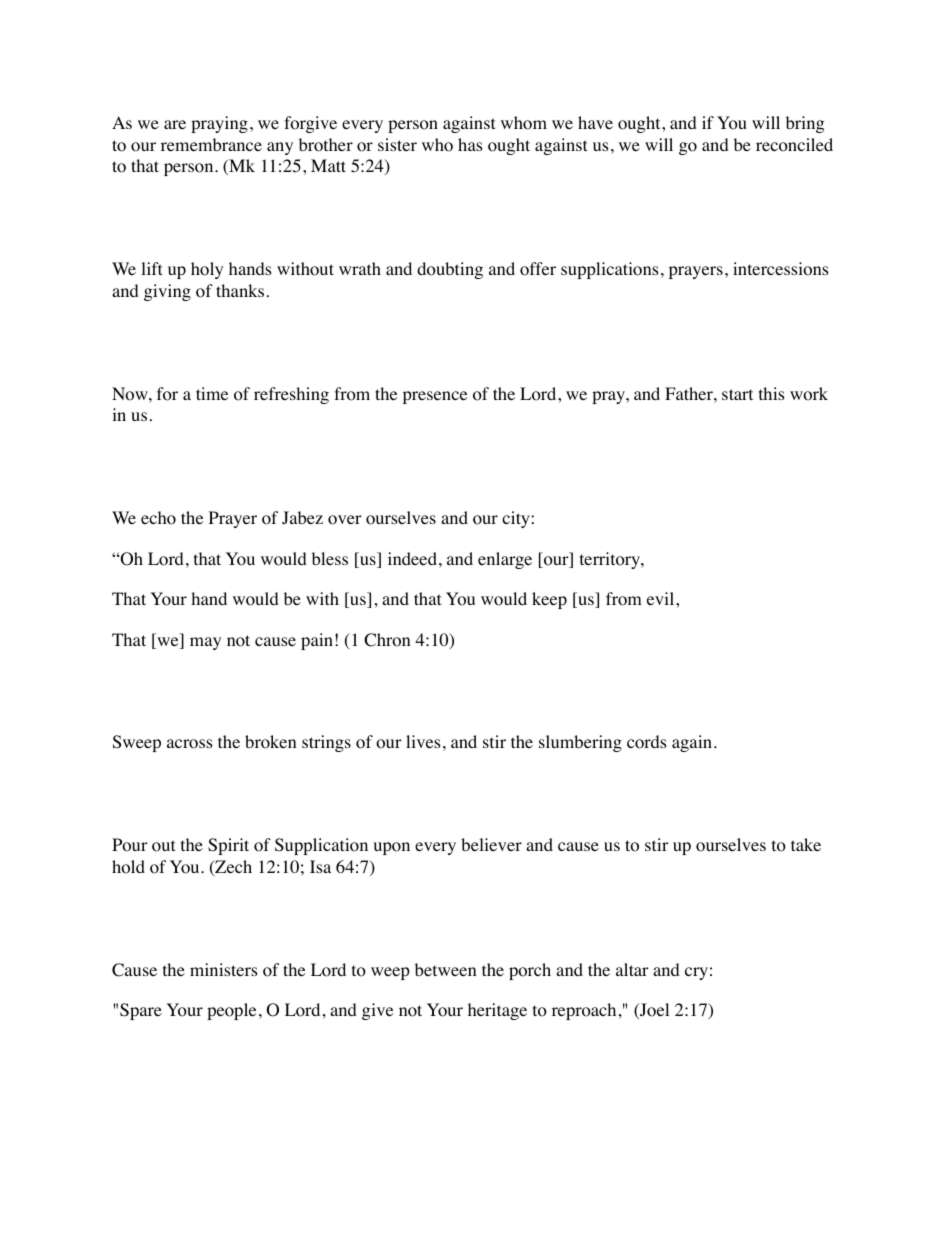  What do you see at coordinates (647, 742) in the document?
I see `cords` at bounding box center [647, 742].
